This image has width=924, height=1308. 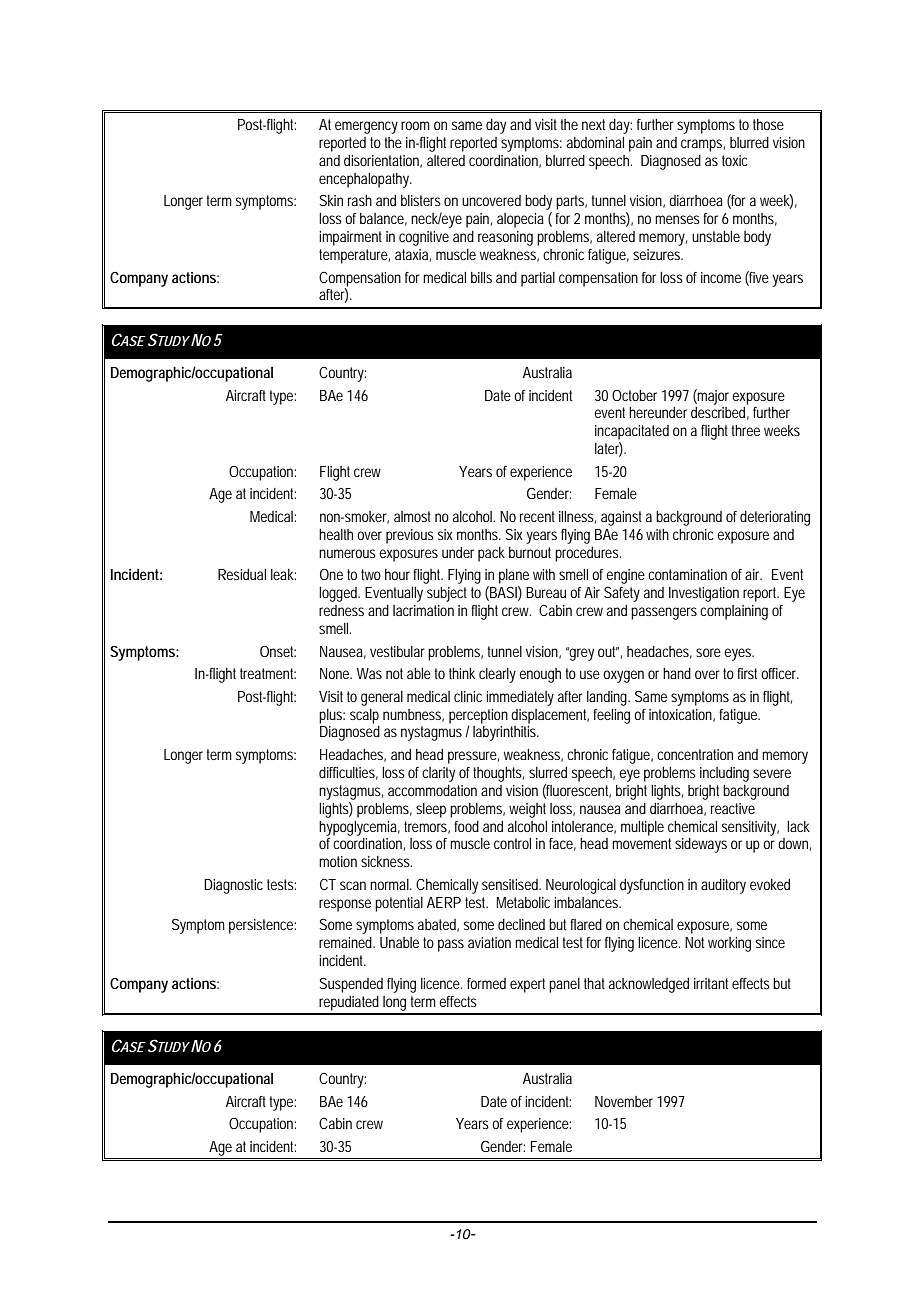 I want to click on formed, so click(x=486, y=983).
